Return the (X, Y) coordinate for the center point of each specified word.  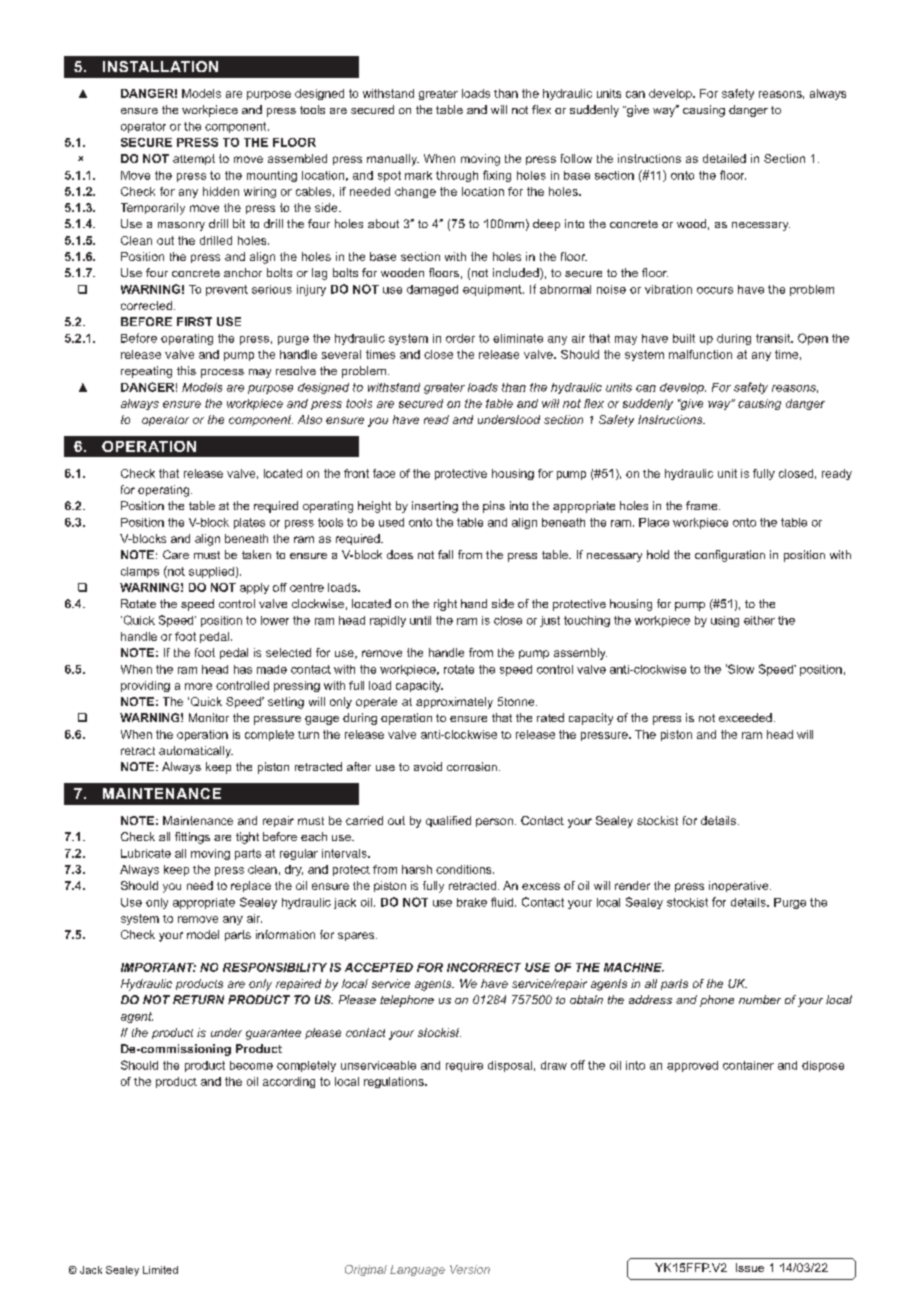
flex (541, 109)
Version (470, 1269)
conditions (465, 869)
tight (247, 838)
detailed (724, 158)
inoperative (740, 886)
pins (494, 507)
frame (703, 505)
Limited (160, 1270)
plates (249, 523)
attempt (194, 159)
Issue (750, 1267)
